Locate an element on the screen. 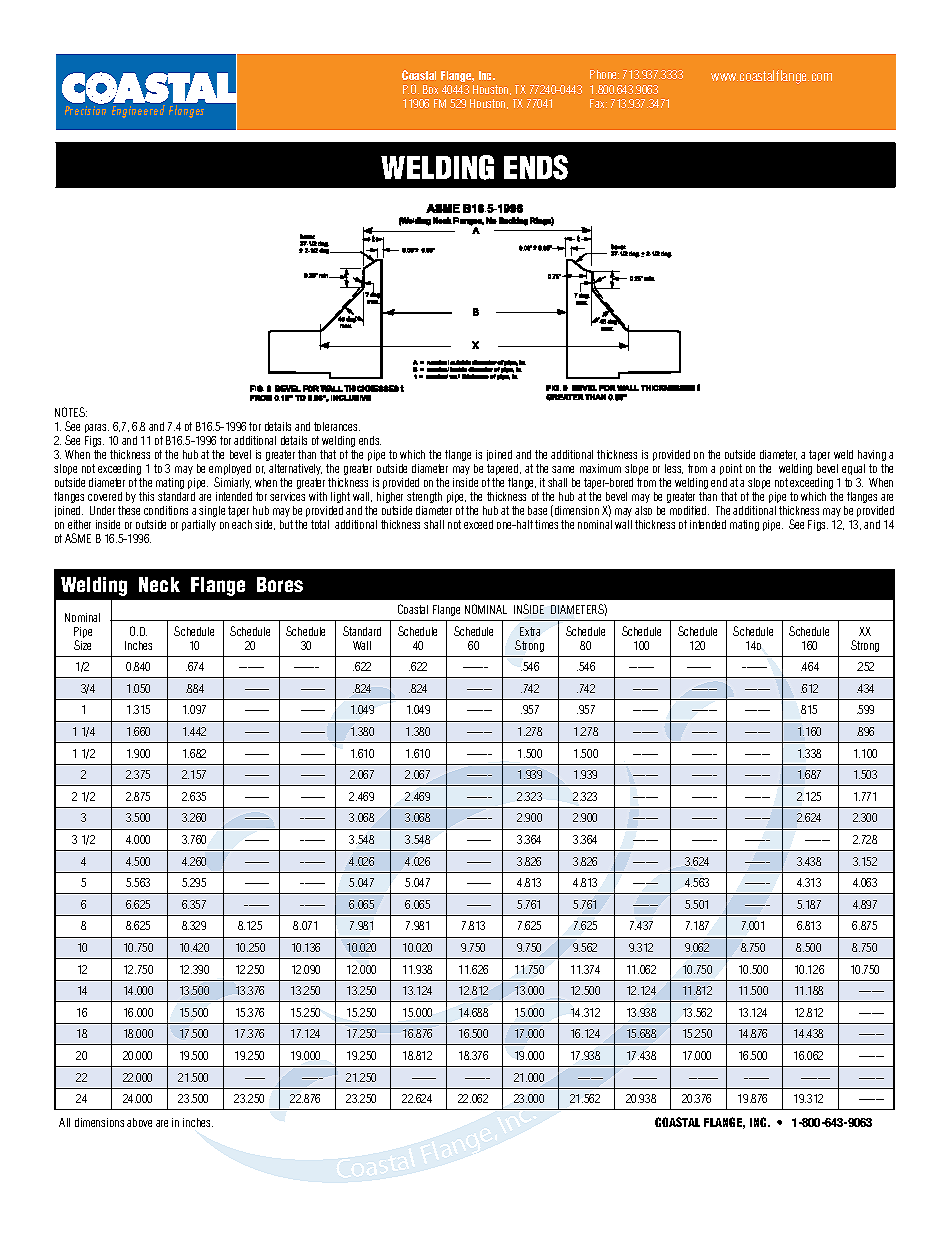  tolerances is located at coordinates (337, 426).
